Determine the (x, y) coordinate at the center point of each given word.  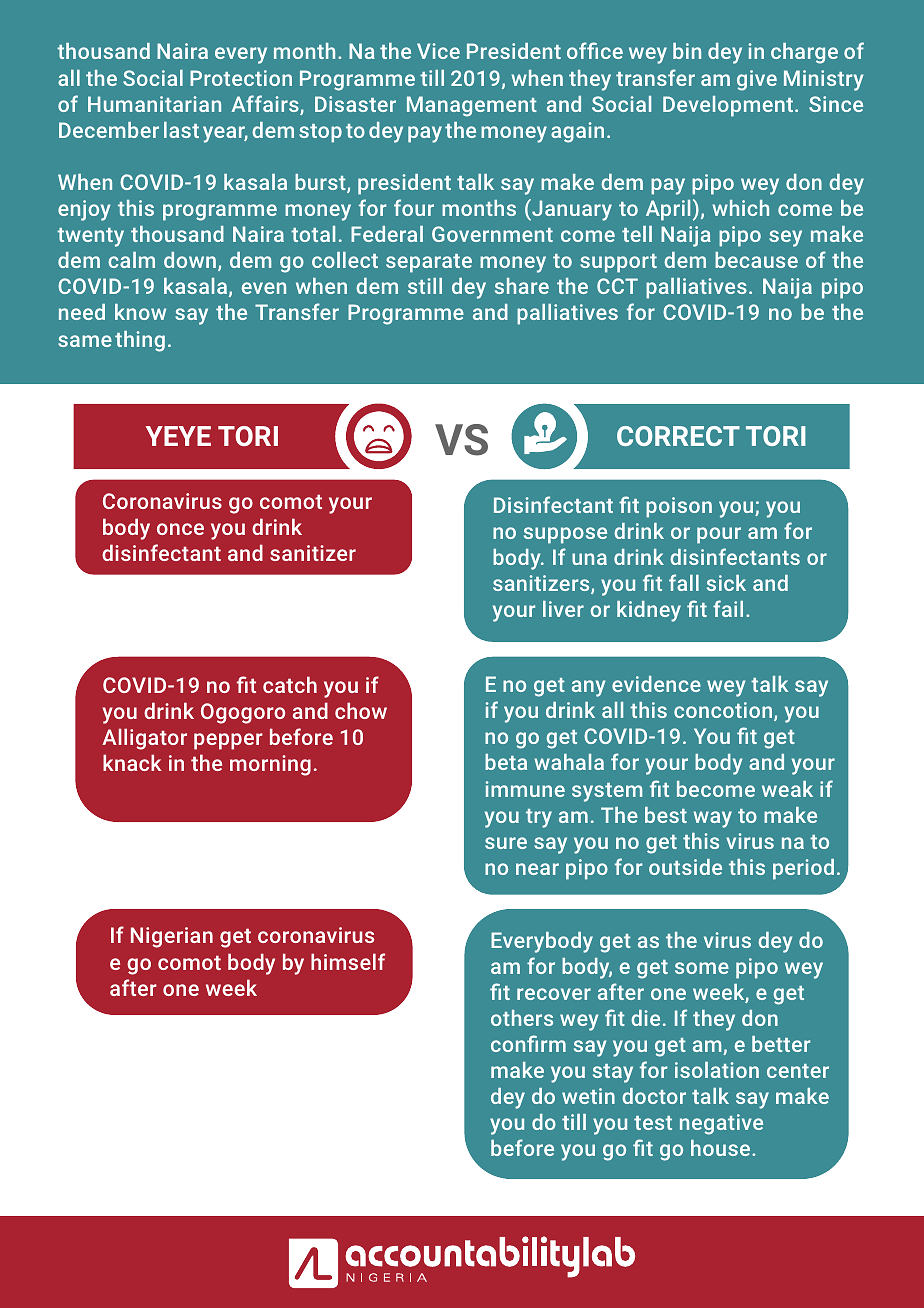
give (757, 80)
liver (563, 609)
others (522, 1018)
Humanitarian (154, 104)
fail (728, 608)
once (180, 529)
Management (472, 106)
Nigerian (172, 937)
